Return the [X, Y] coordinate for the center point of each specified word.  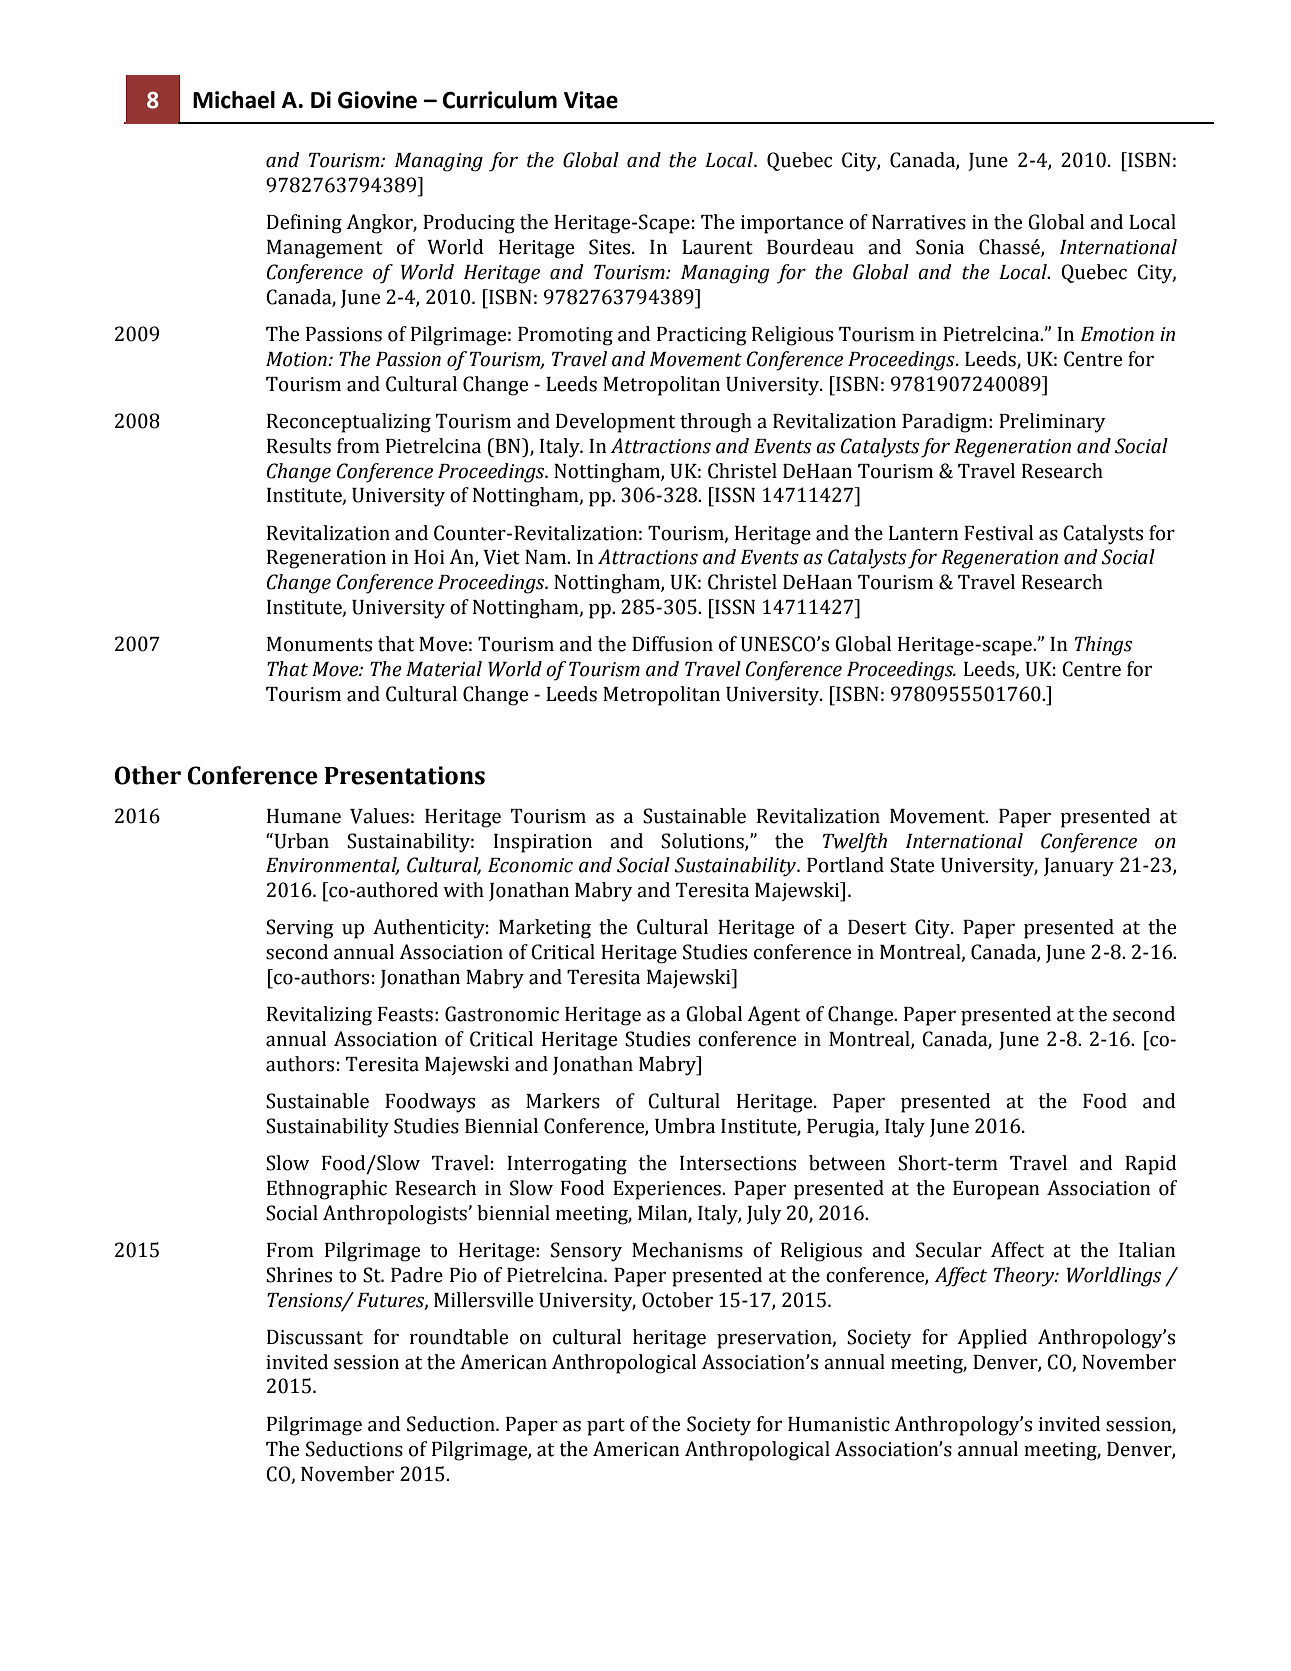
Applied [992, 1339]
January [1079, 867]
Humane [304, 816]
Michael [234, 100]
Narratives [919, 222]
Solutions [703, 841]
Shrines [299, 1275]
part [606, 1427]
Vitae [591, 100]
